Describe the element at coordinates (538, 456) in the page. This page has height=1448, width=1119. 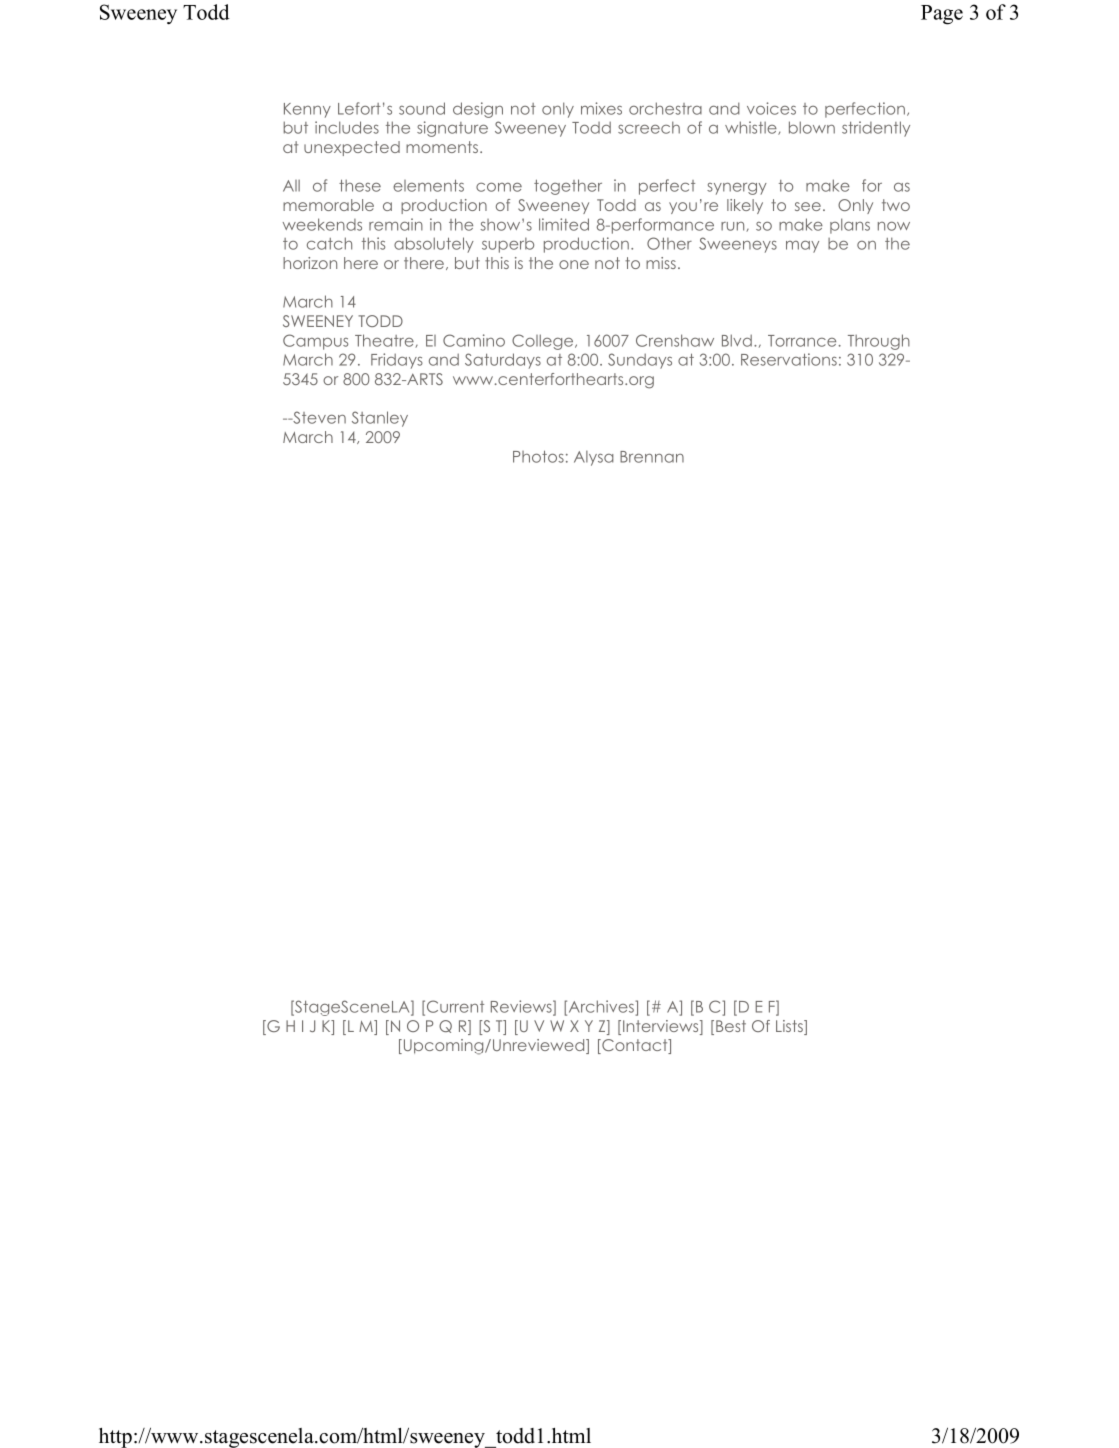
I see `Photos` at that location.
